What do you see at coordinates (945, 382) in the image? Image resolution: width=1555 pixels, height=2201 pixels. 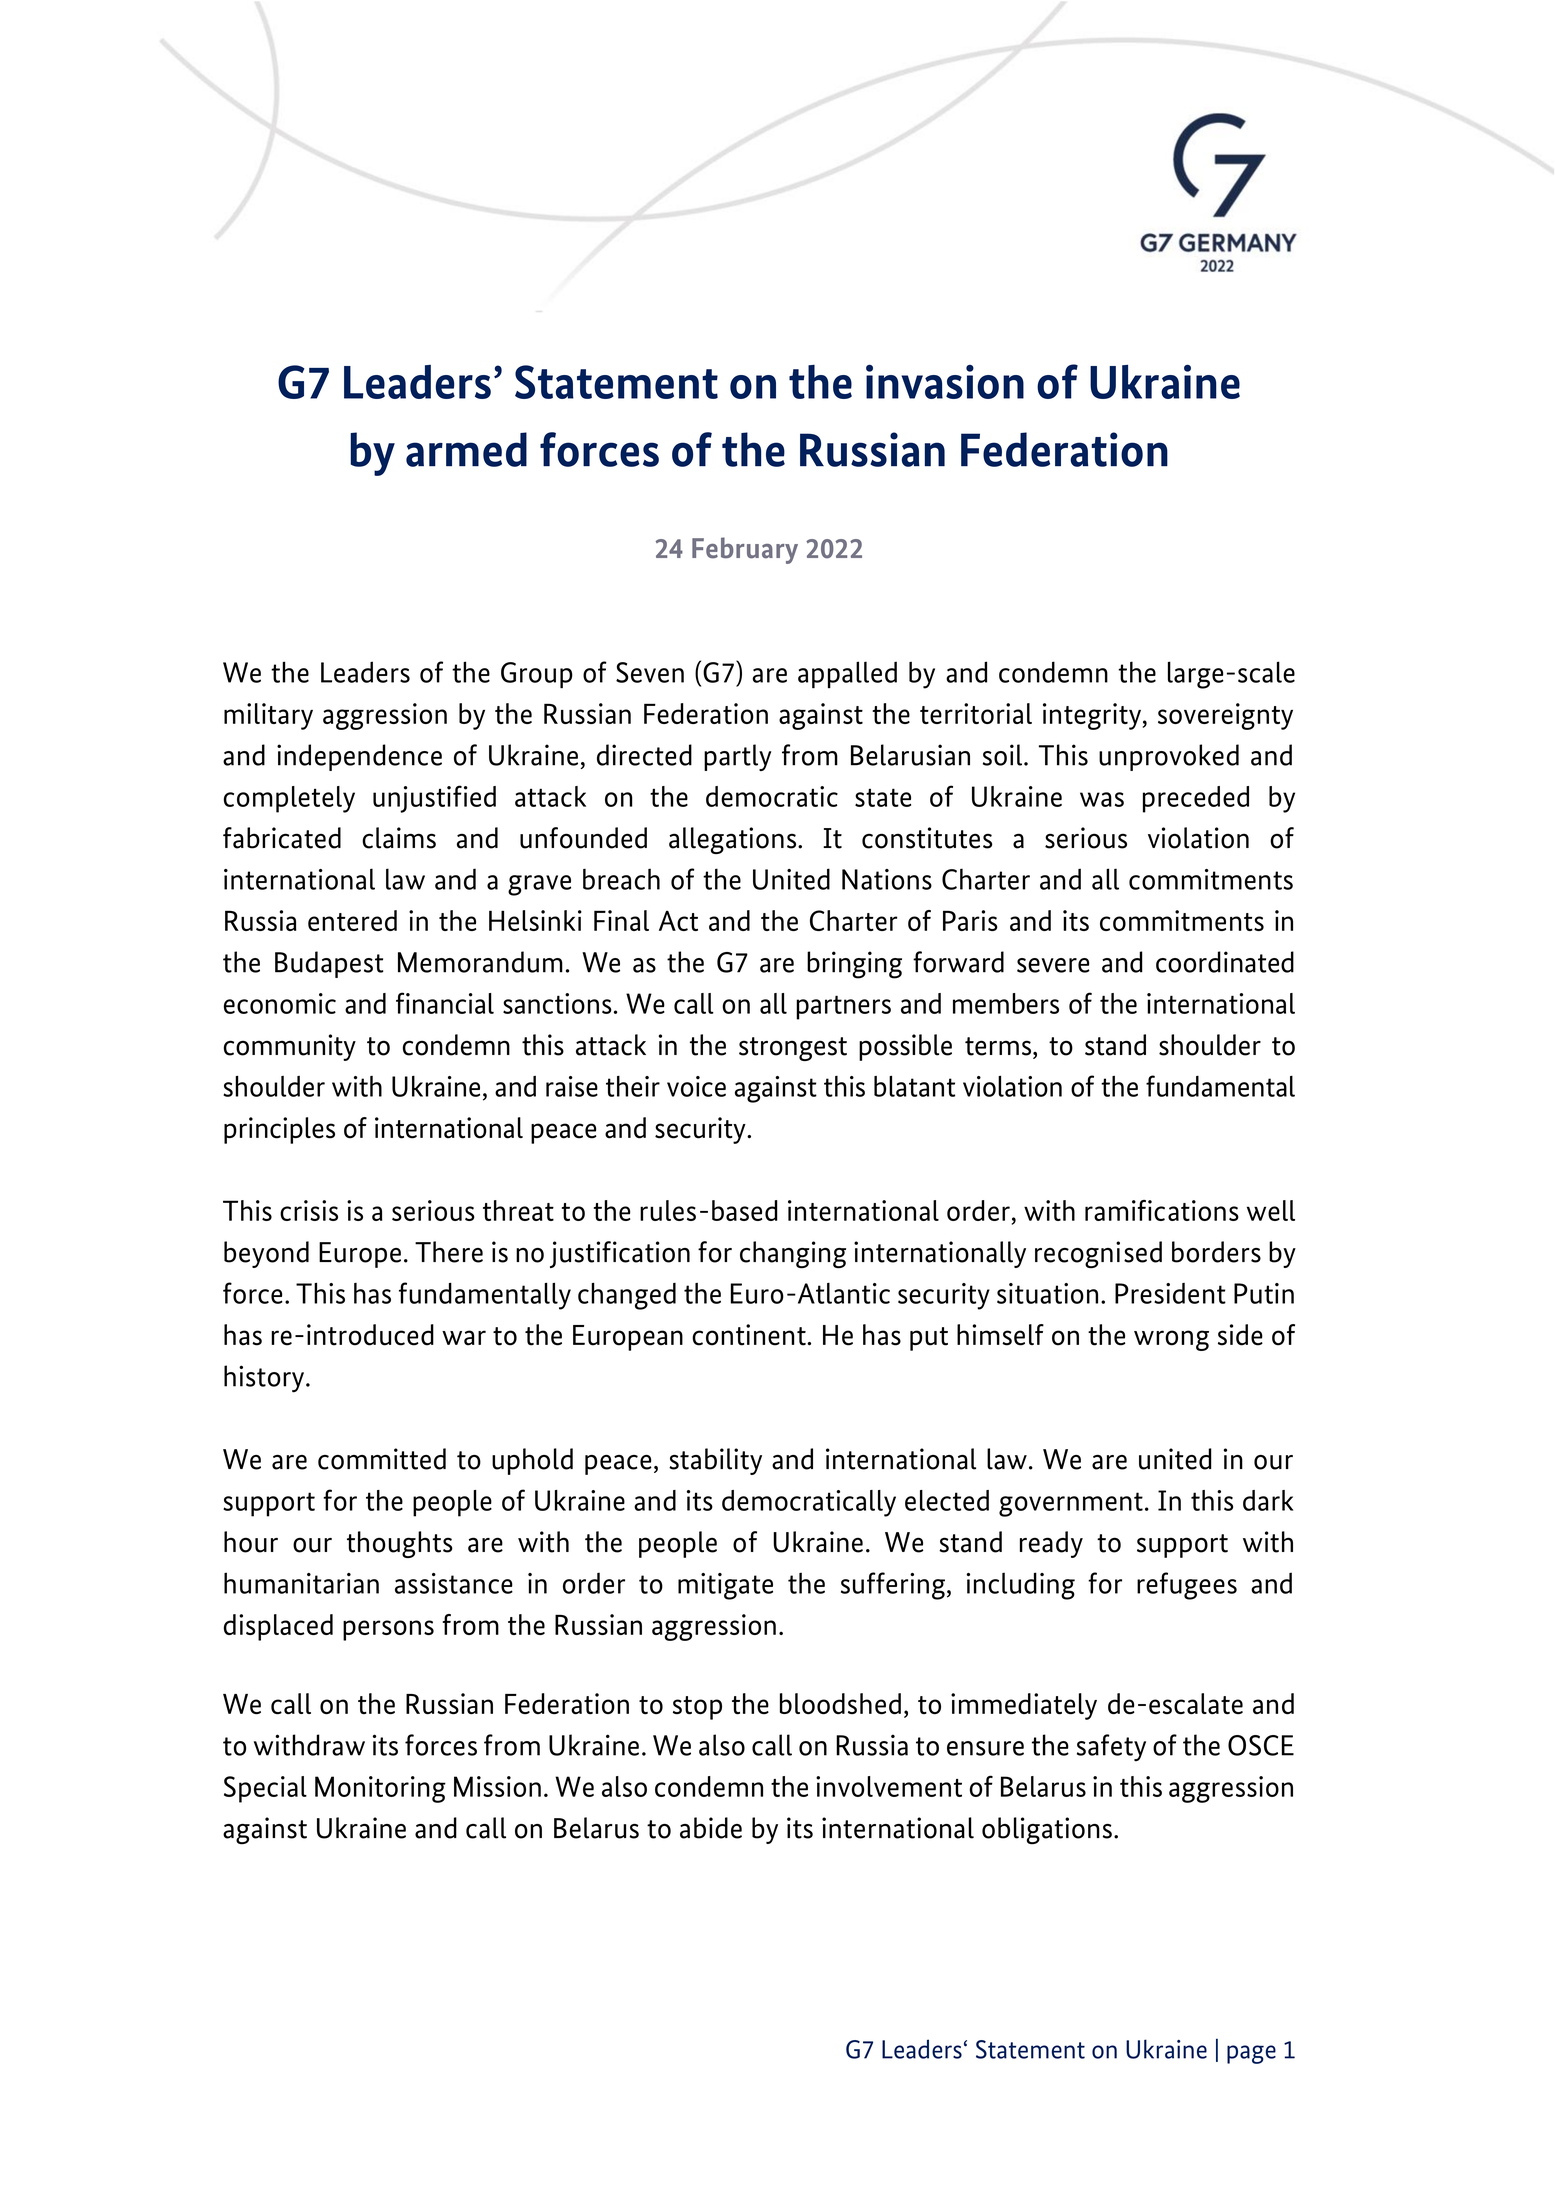 I see `invasion` at bounding box center [945, 382].
